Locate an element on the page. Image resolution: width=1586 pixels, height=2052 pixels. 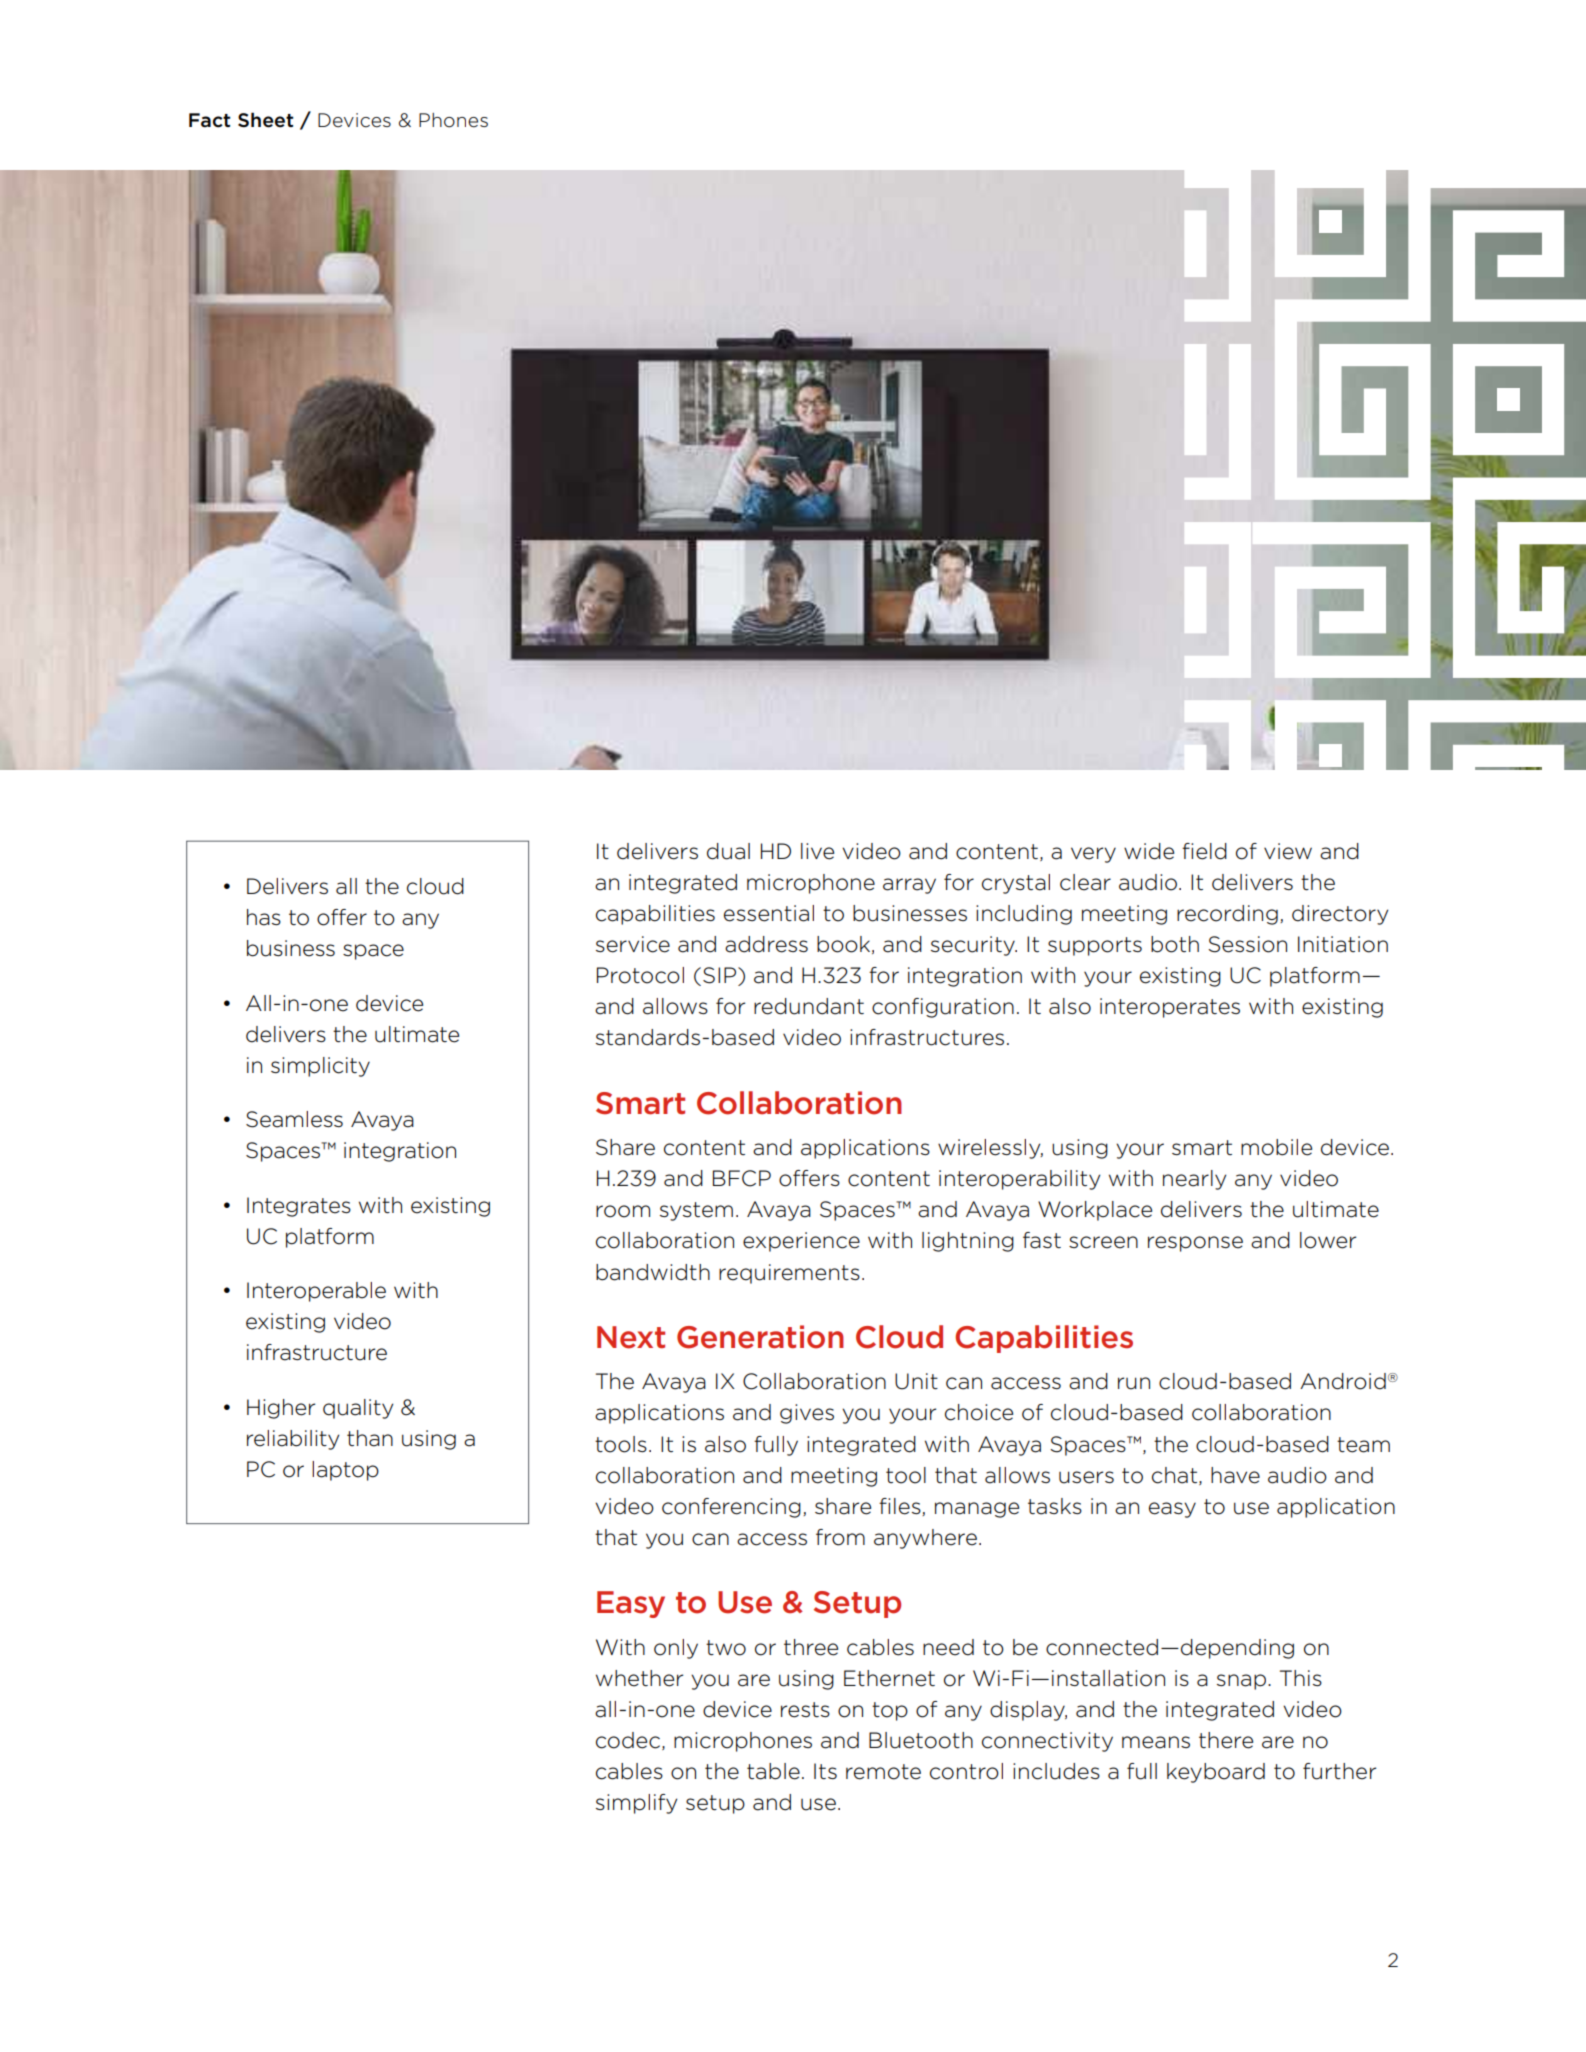
response is located at coordinates (1195, 1244).
